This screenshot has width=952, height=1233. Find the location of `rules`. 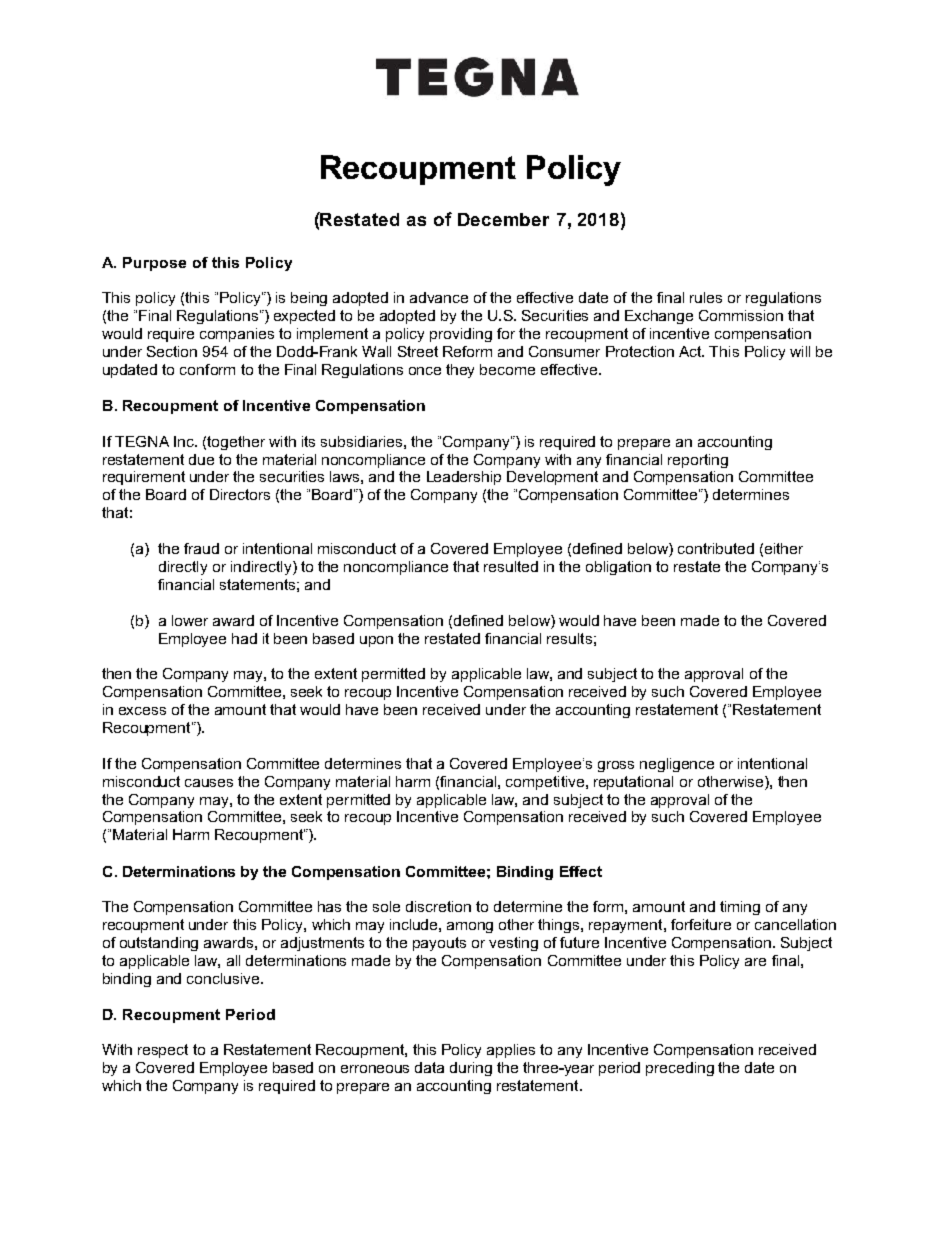

rules is located at coordinates (706, 297).
